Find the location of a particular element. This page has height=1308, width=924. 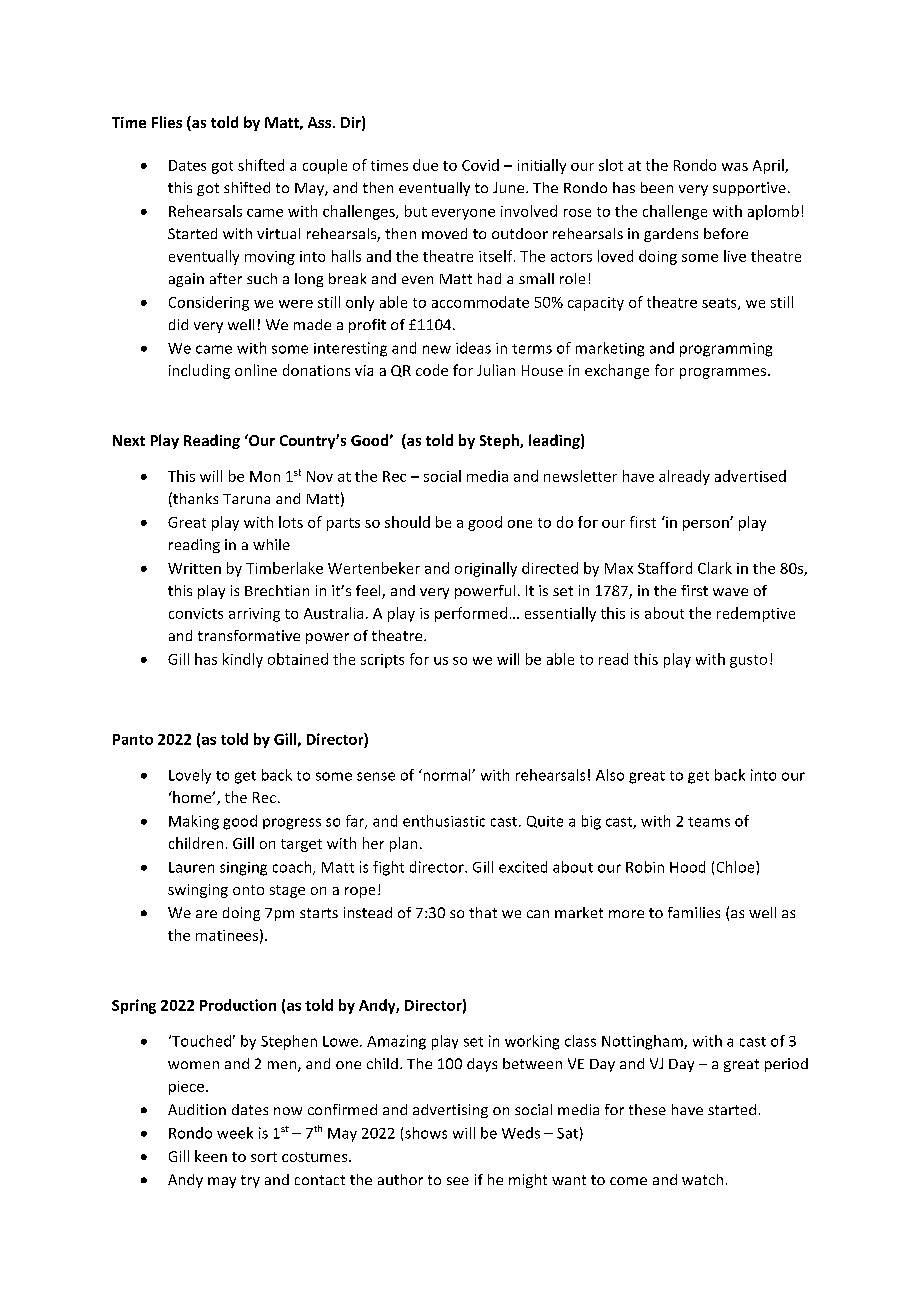

was is located at coordinates (735, 167).
